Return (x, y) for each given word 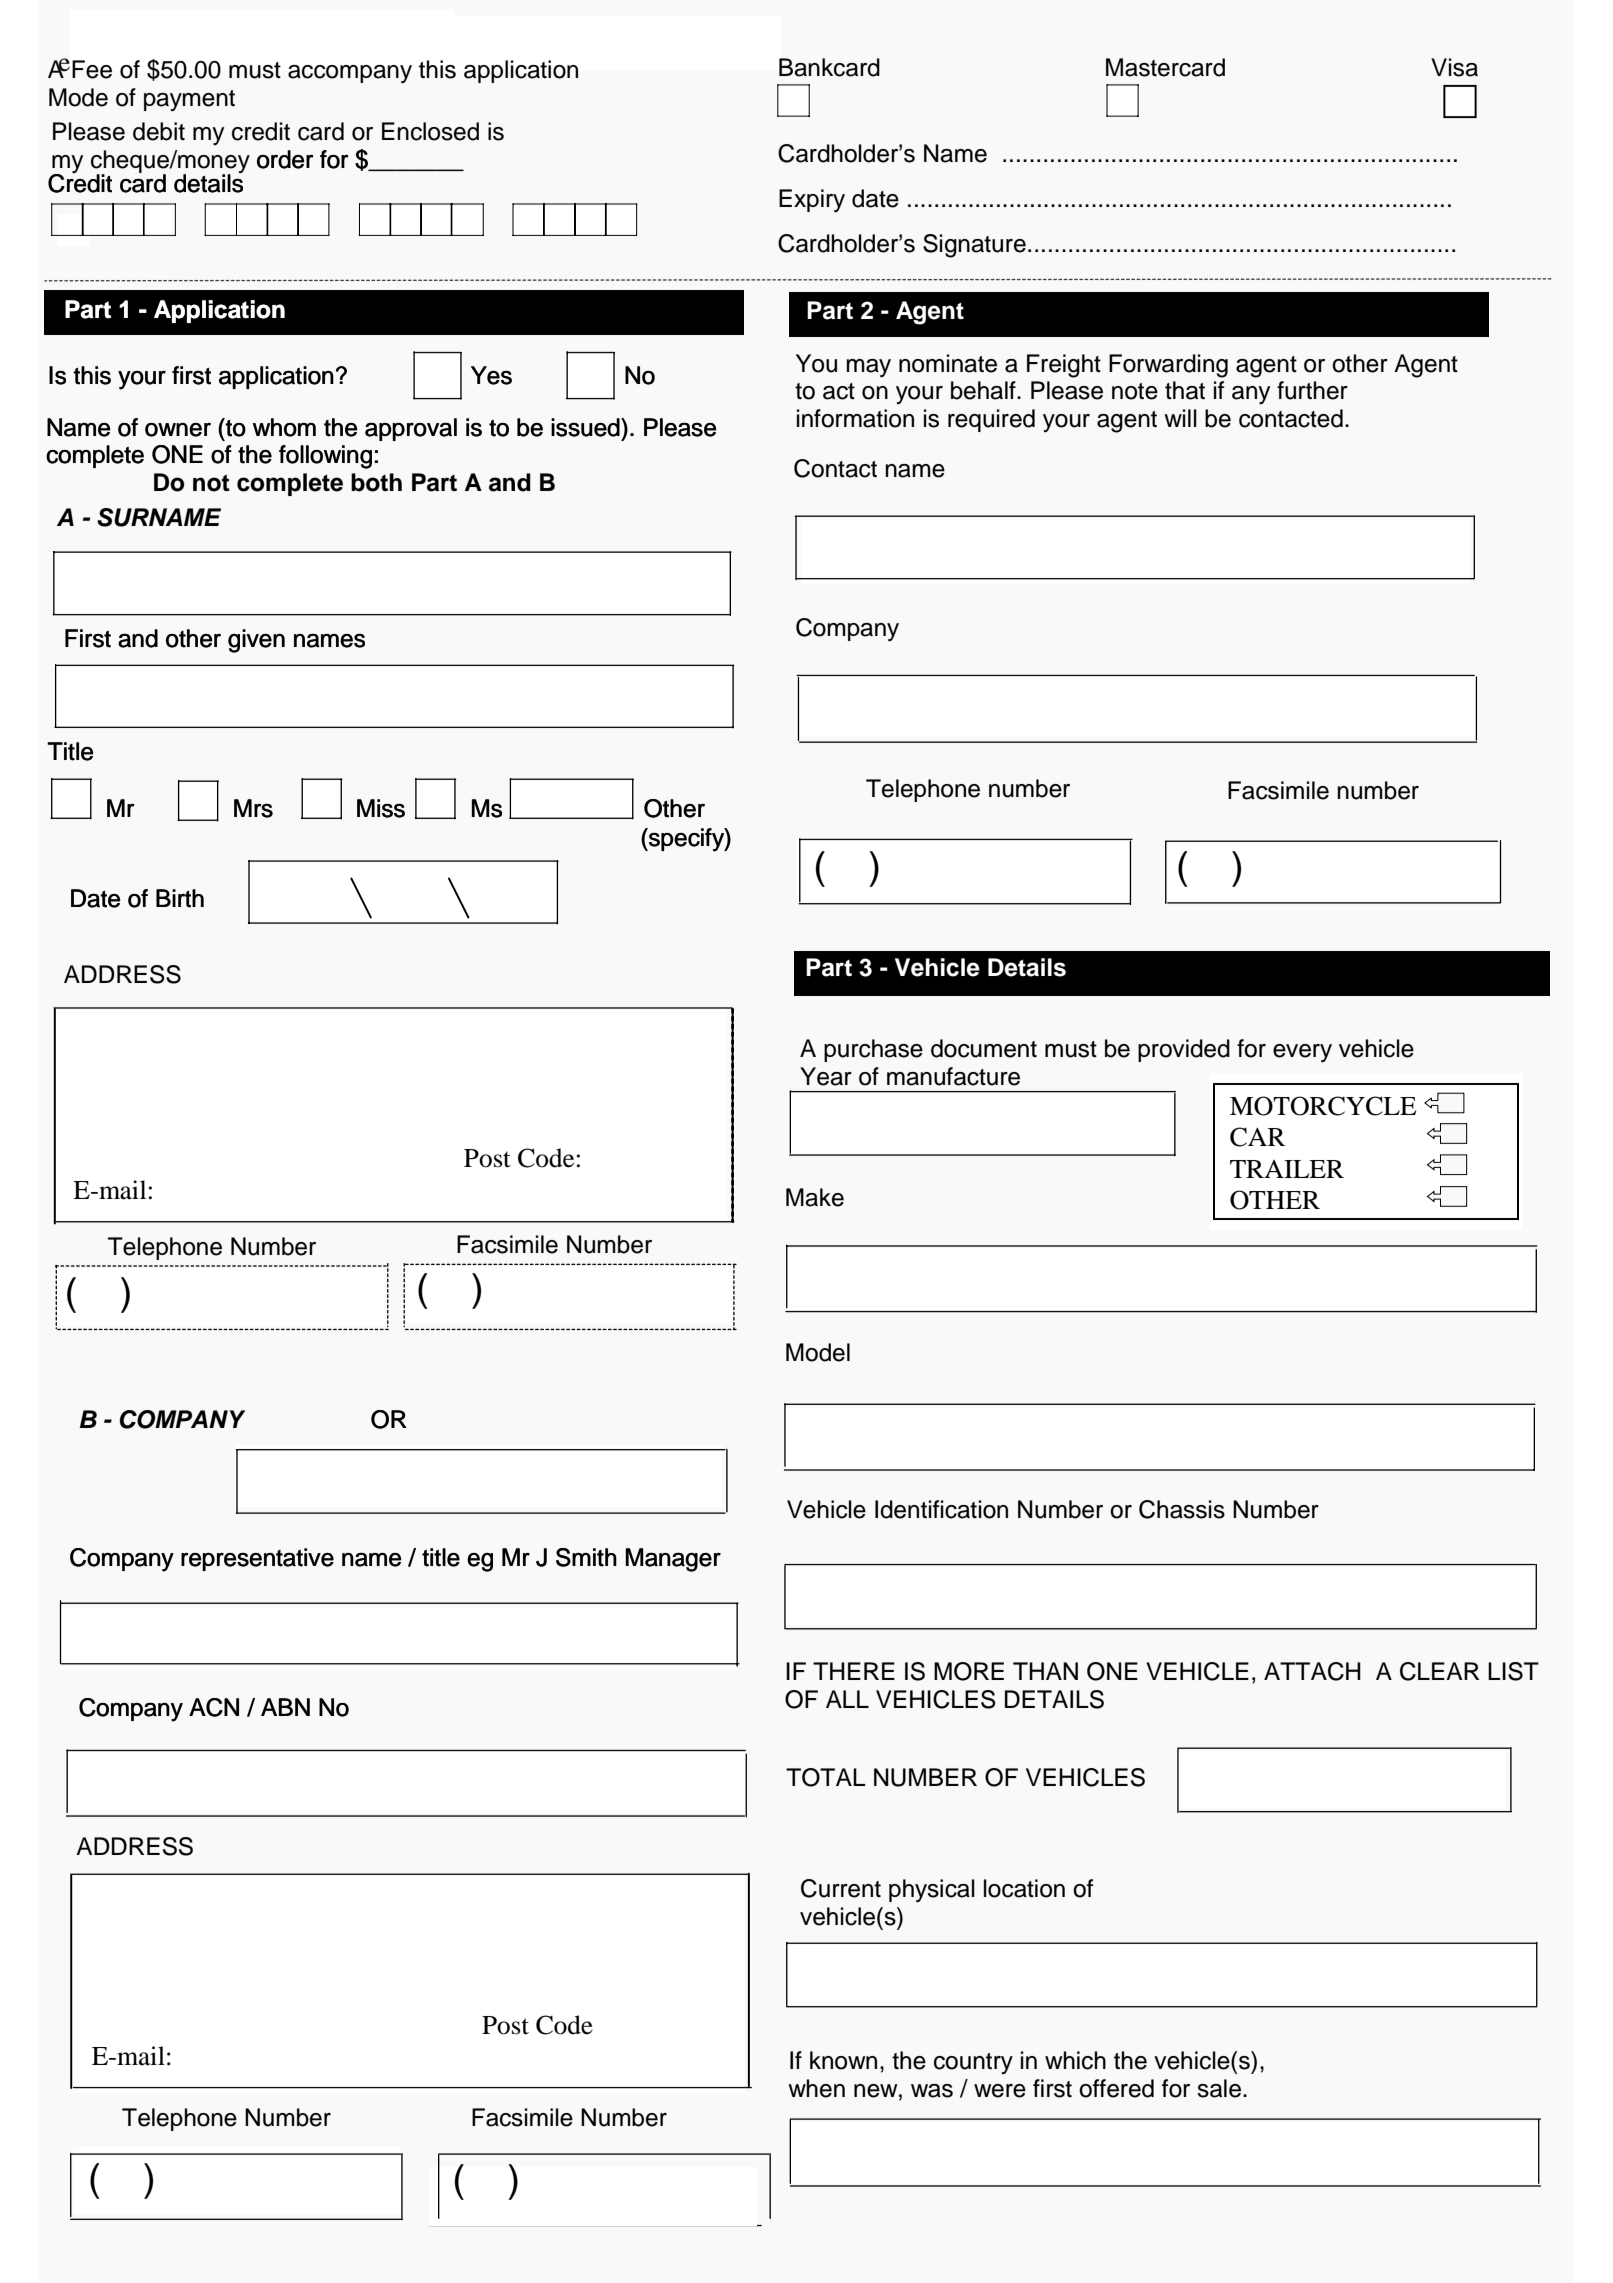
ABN (285, 1707)
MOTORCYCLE (1323, 1106)
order (285, 159)
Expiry (812, 201)
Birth (180, 898)
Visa (1454, 67)
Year (826, 1076)
